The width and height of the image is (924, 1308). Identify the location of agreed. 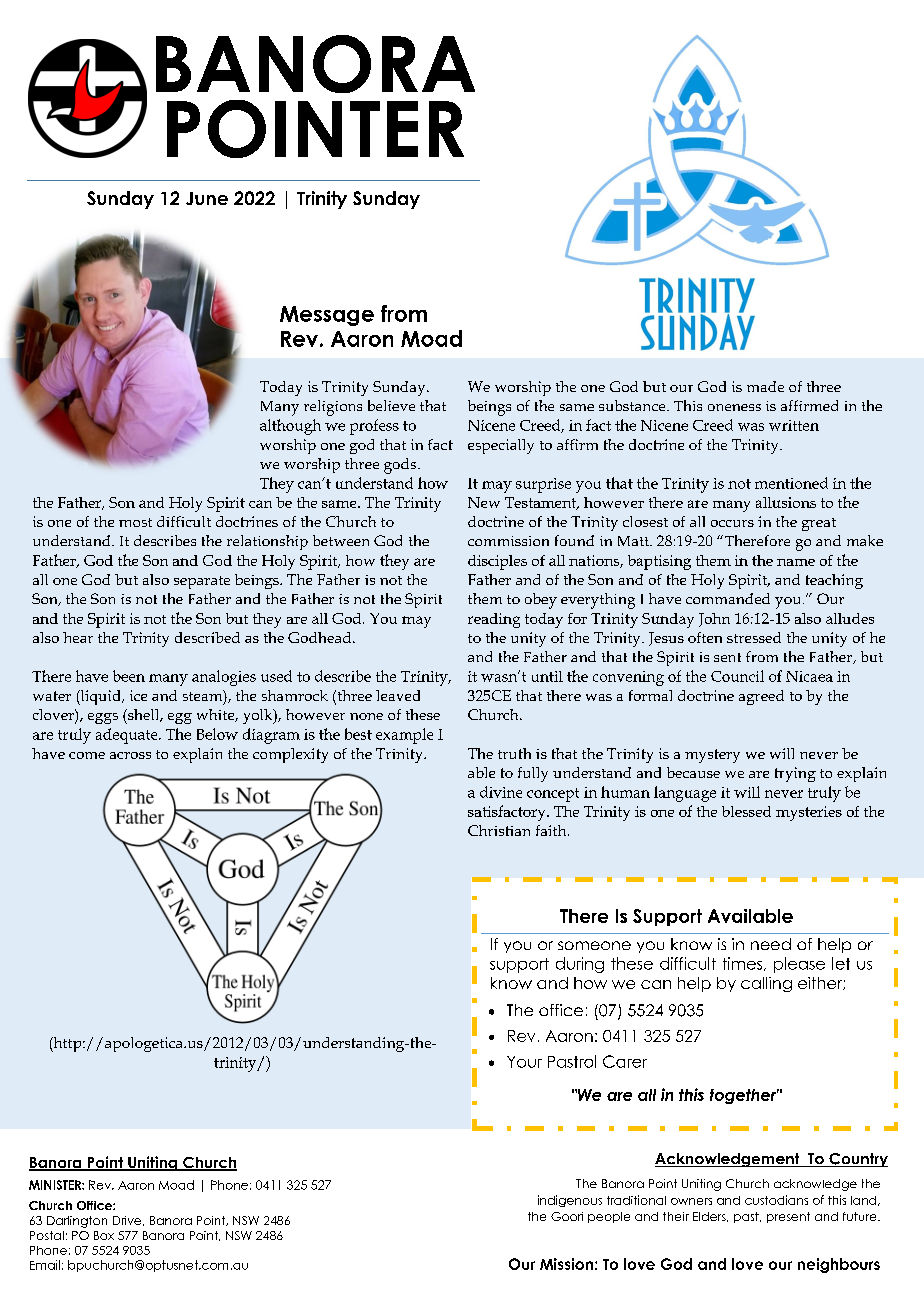
(761, 697).
